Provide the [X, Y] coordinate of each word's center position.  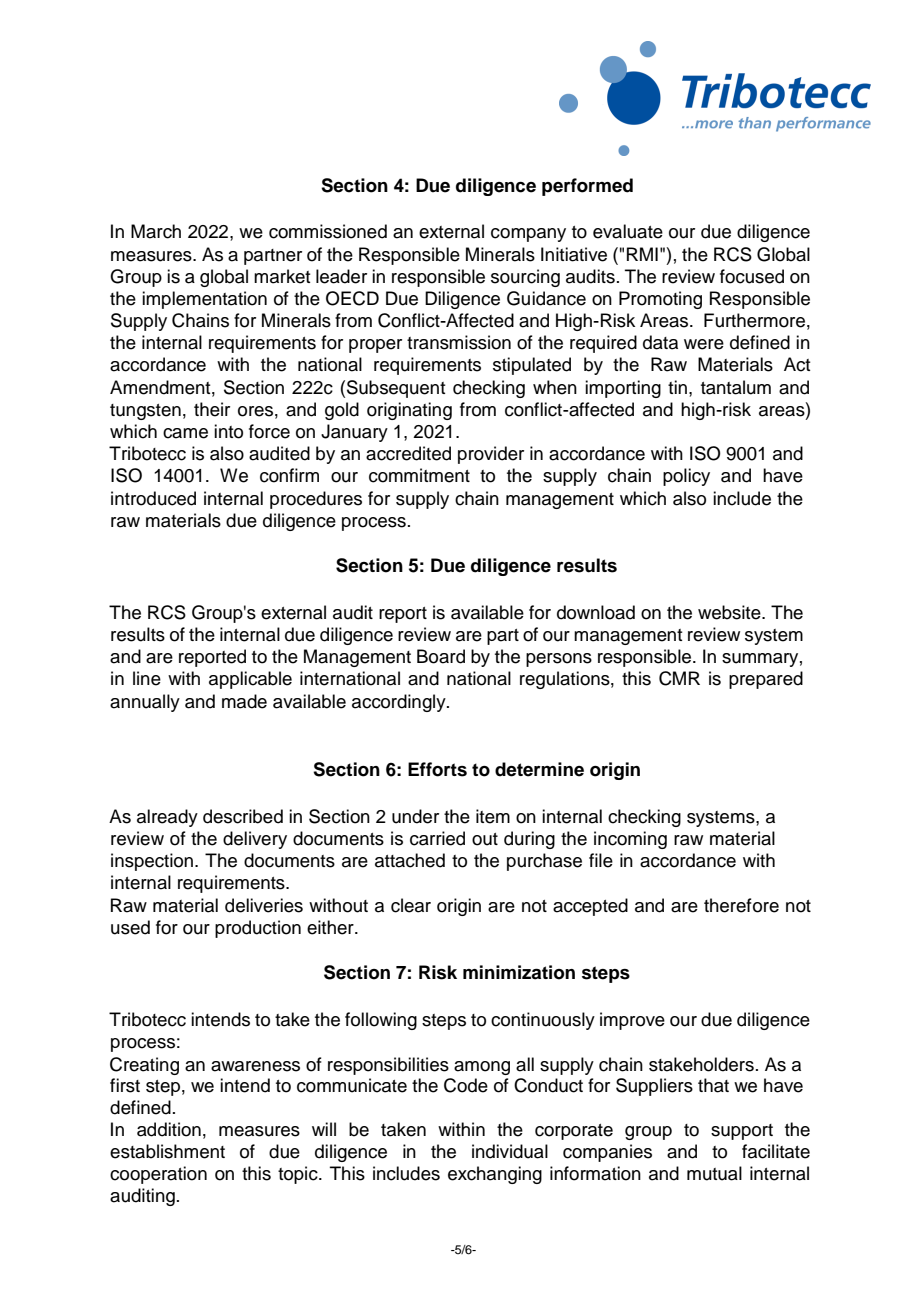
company [528, 235]
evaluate [628, 231]
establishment [167, 1151]
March [156, 231]
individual [510, 1151]
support [742, 1132]
